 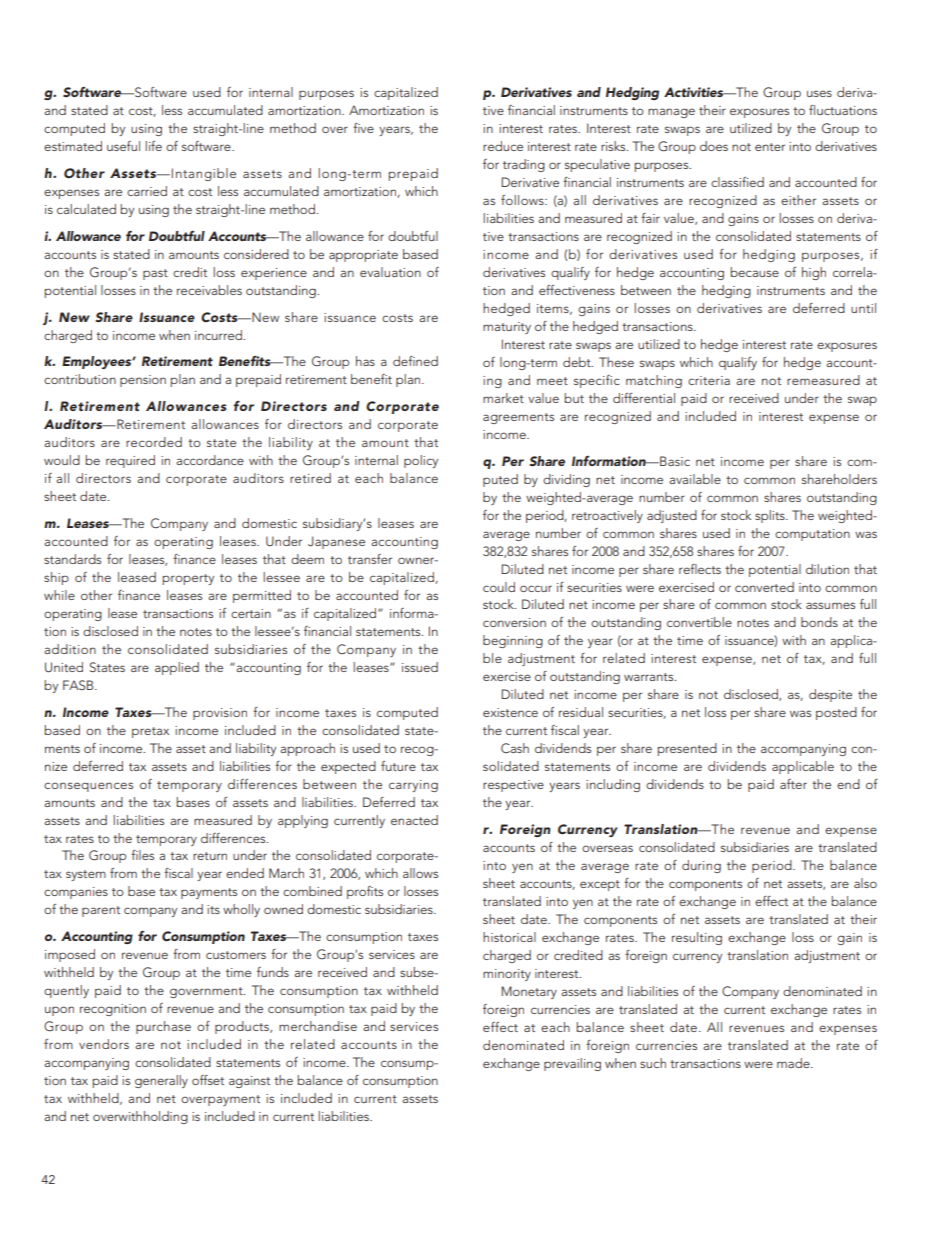 What do you see at coordinates (499, 587) in the page?
I see `could` at bounding box center [499, 587].
